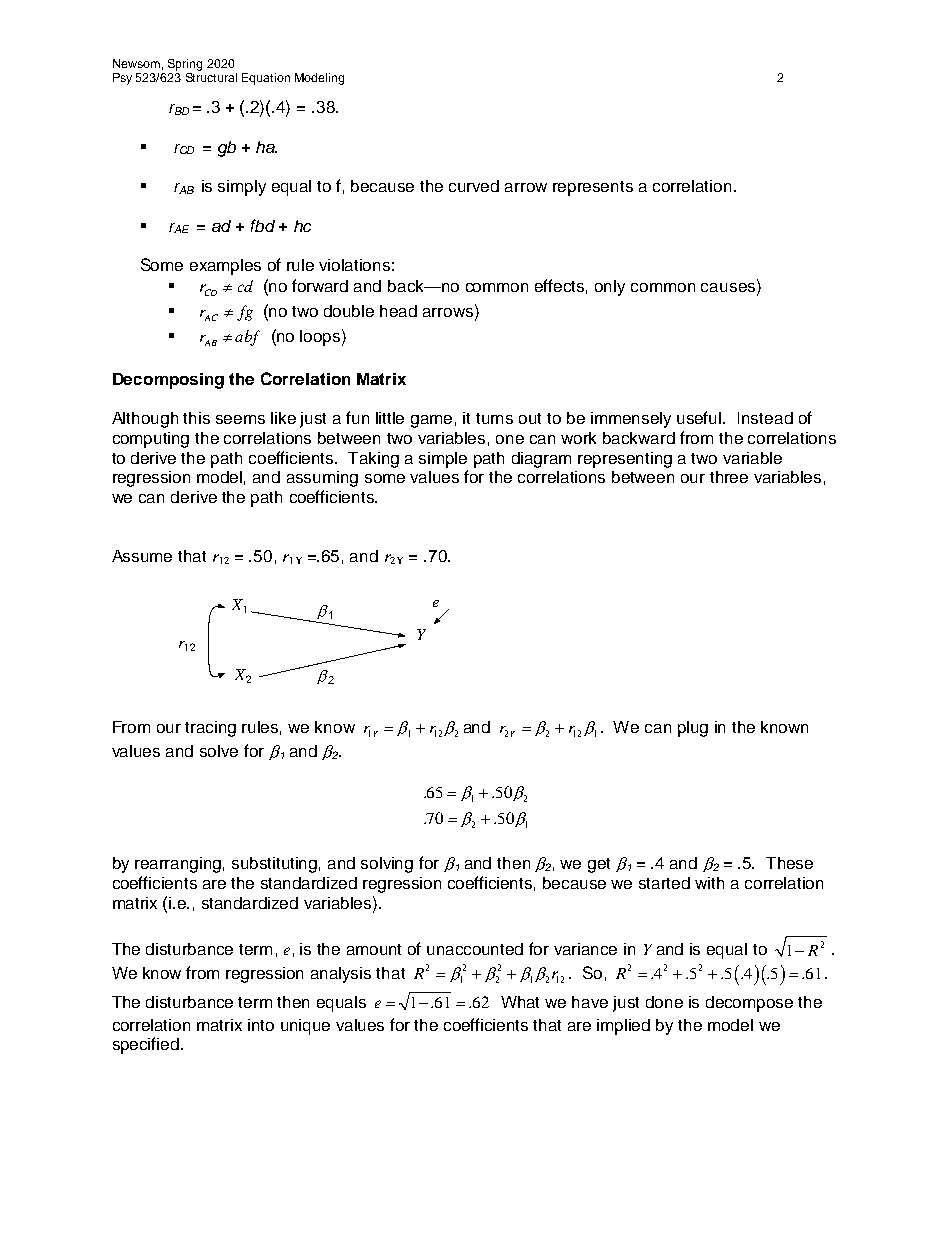  Describe the element at coordinates (443, 460) in the image. I see `simple` at that location.
